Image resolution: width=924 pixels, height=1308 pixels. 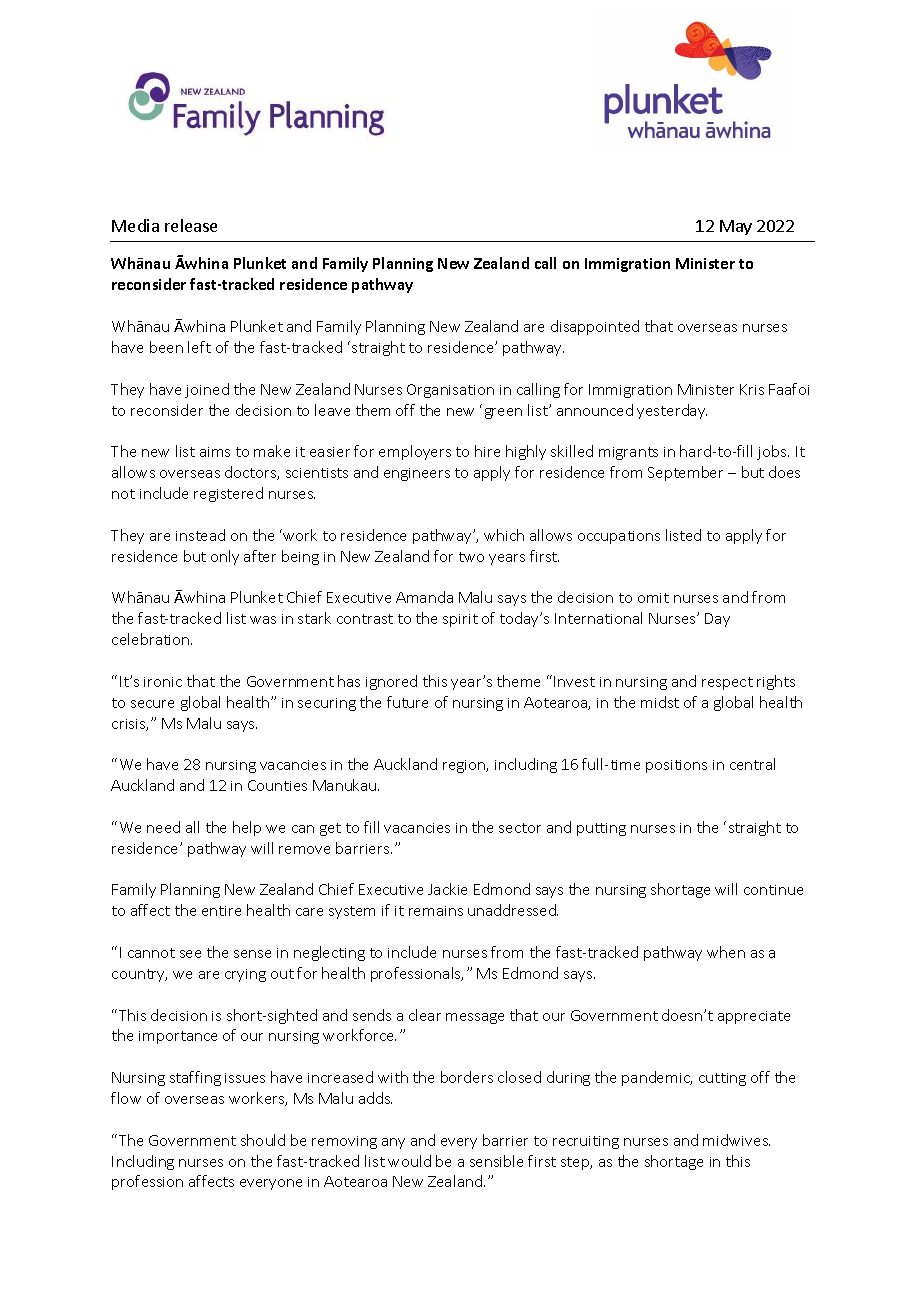 I want to click on aims, so click(x=215, y=452).
